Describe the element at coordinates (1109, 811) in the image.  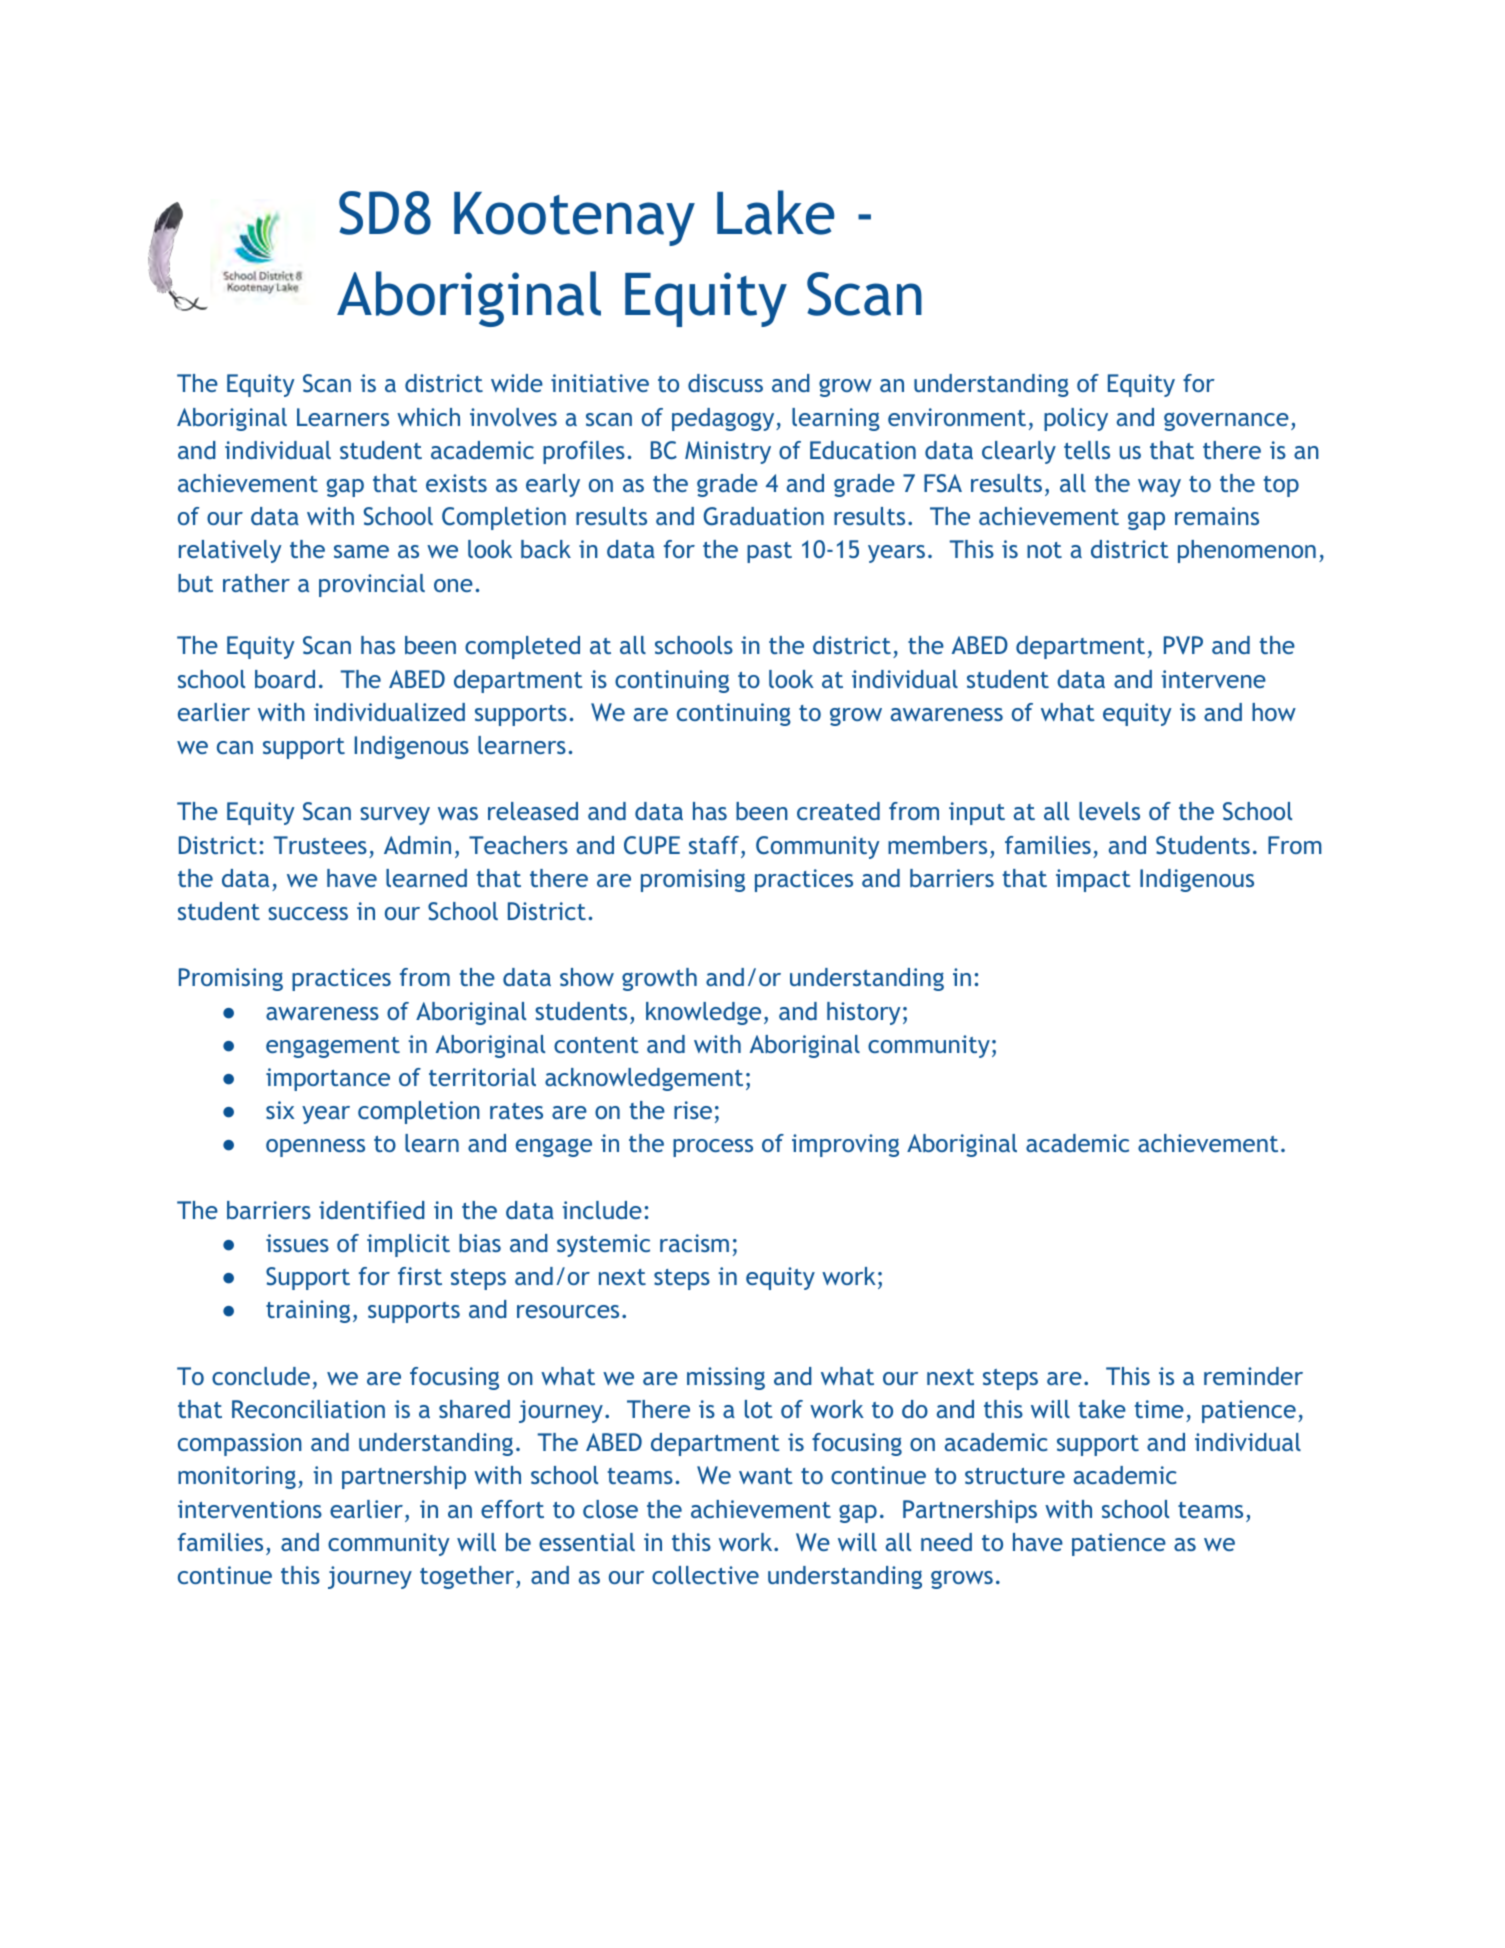
I see `levels` at that location.
